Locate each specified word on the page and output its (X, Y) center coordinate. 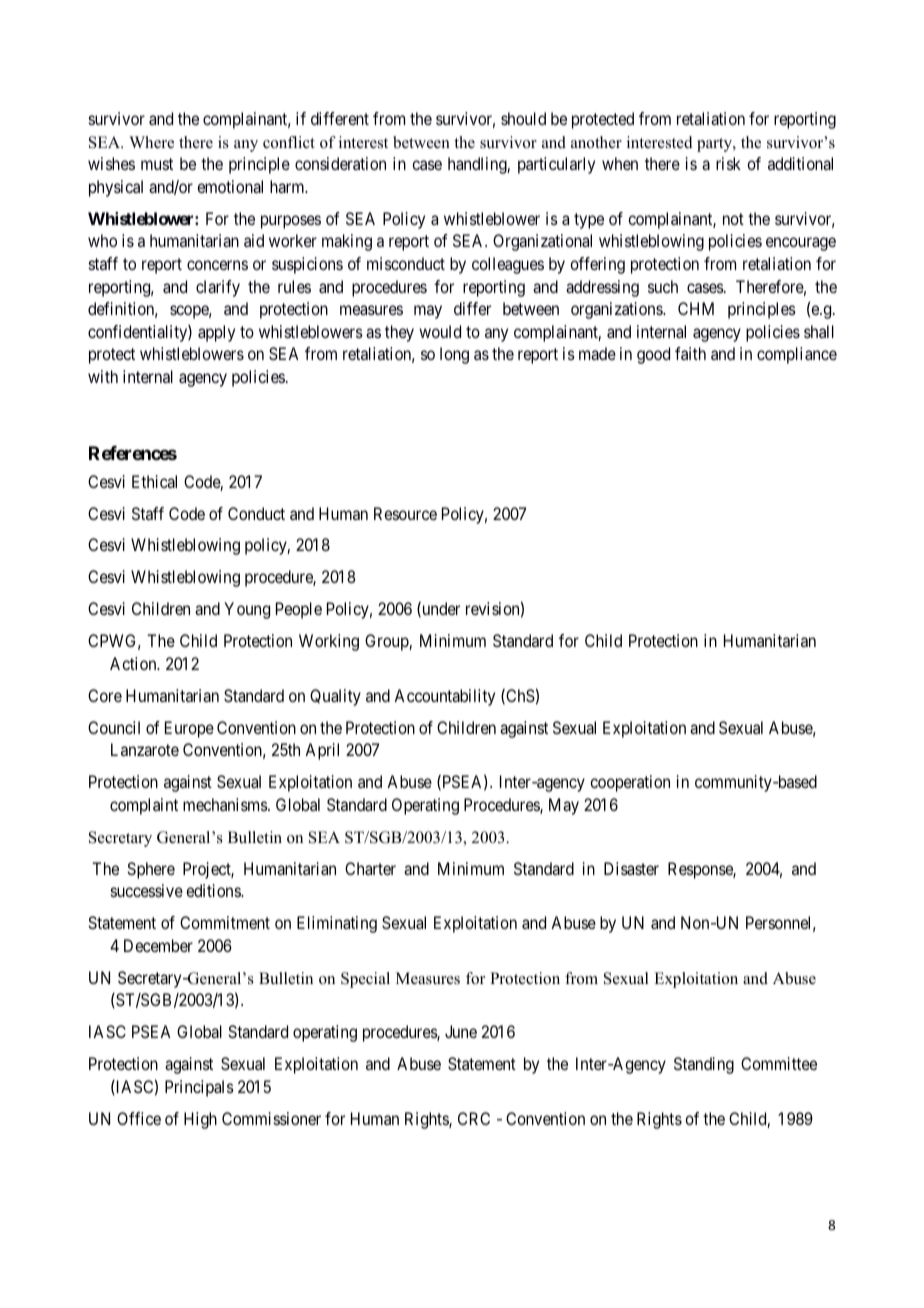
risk (728, 163)
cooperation (630, 783)
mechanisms (226, 804)
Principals (199, 1088)
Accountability (444, 697)
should (523, 118)
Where (151, 142)
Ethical (154, 481)
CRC (474, 1118)
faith (690, 353)
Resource (405, 513)
